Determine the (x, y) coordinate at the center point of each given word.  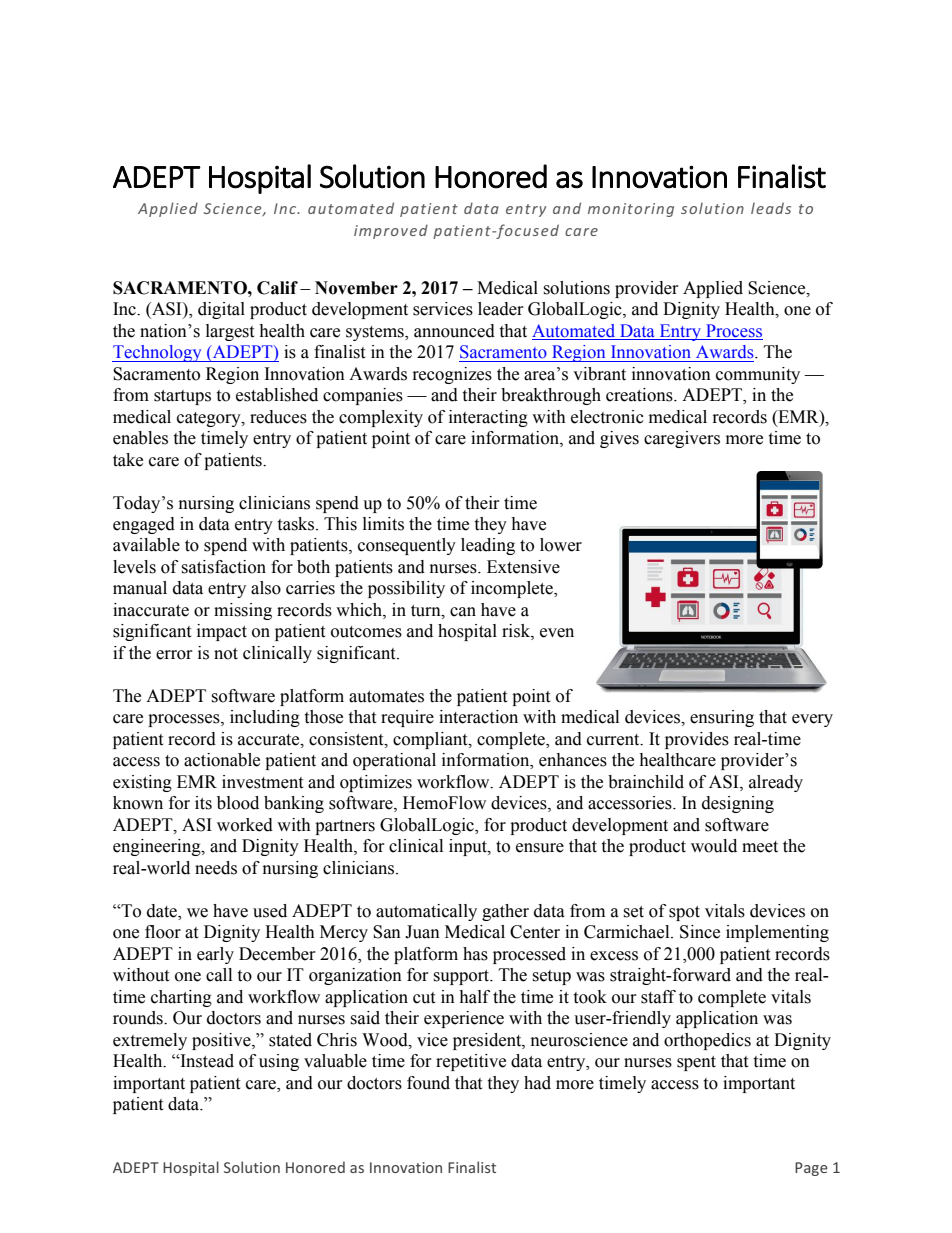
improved (391, 231)
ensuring (722, 718)
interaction (478, 717)
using (279, 1062)
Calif (277, 288)
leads (771, 208)
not (226, 654)
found (428, 1083)
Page (811, 1169)
